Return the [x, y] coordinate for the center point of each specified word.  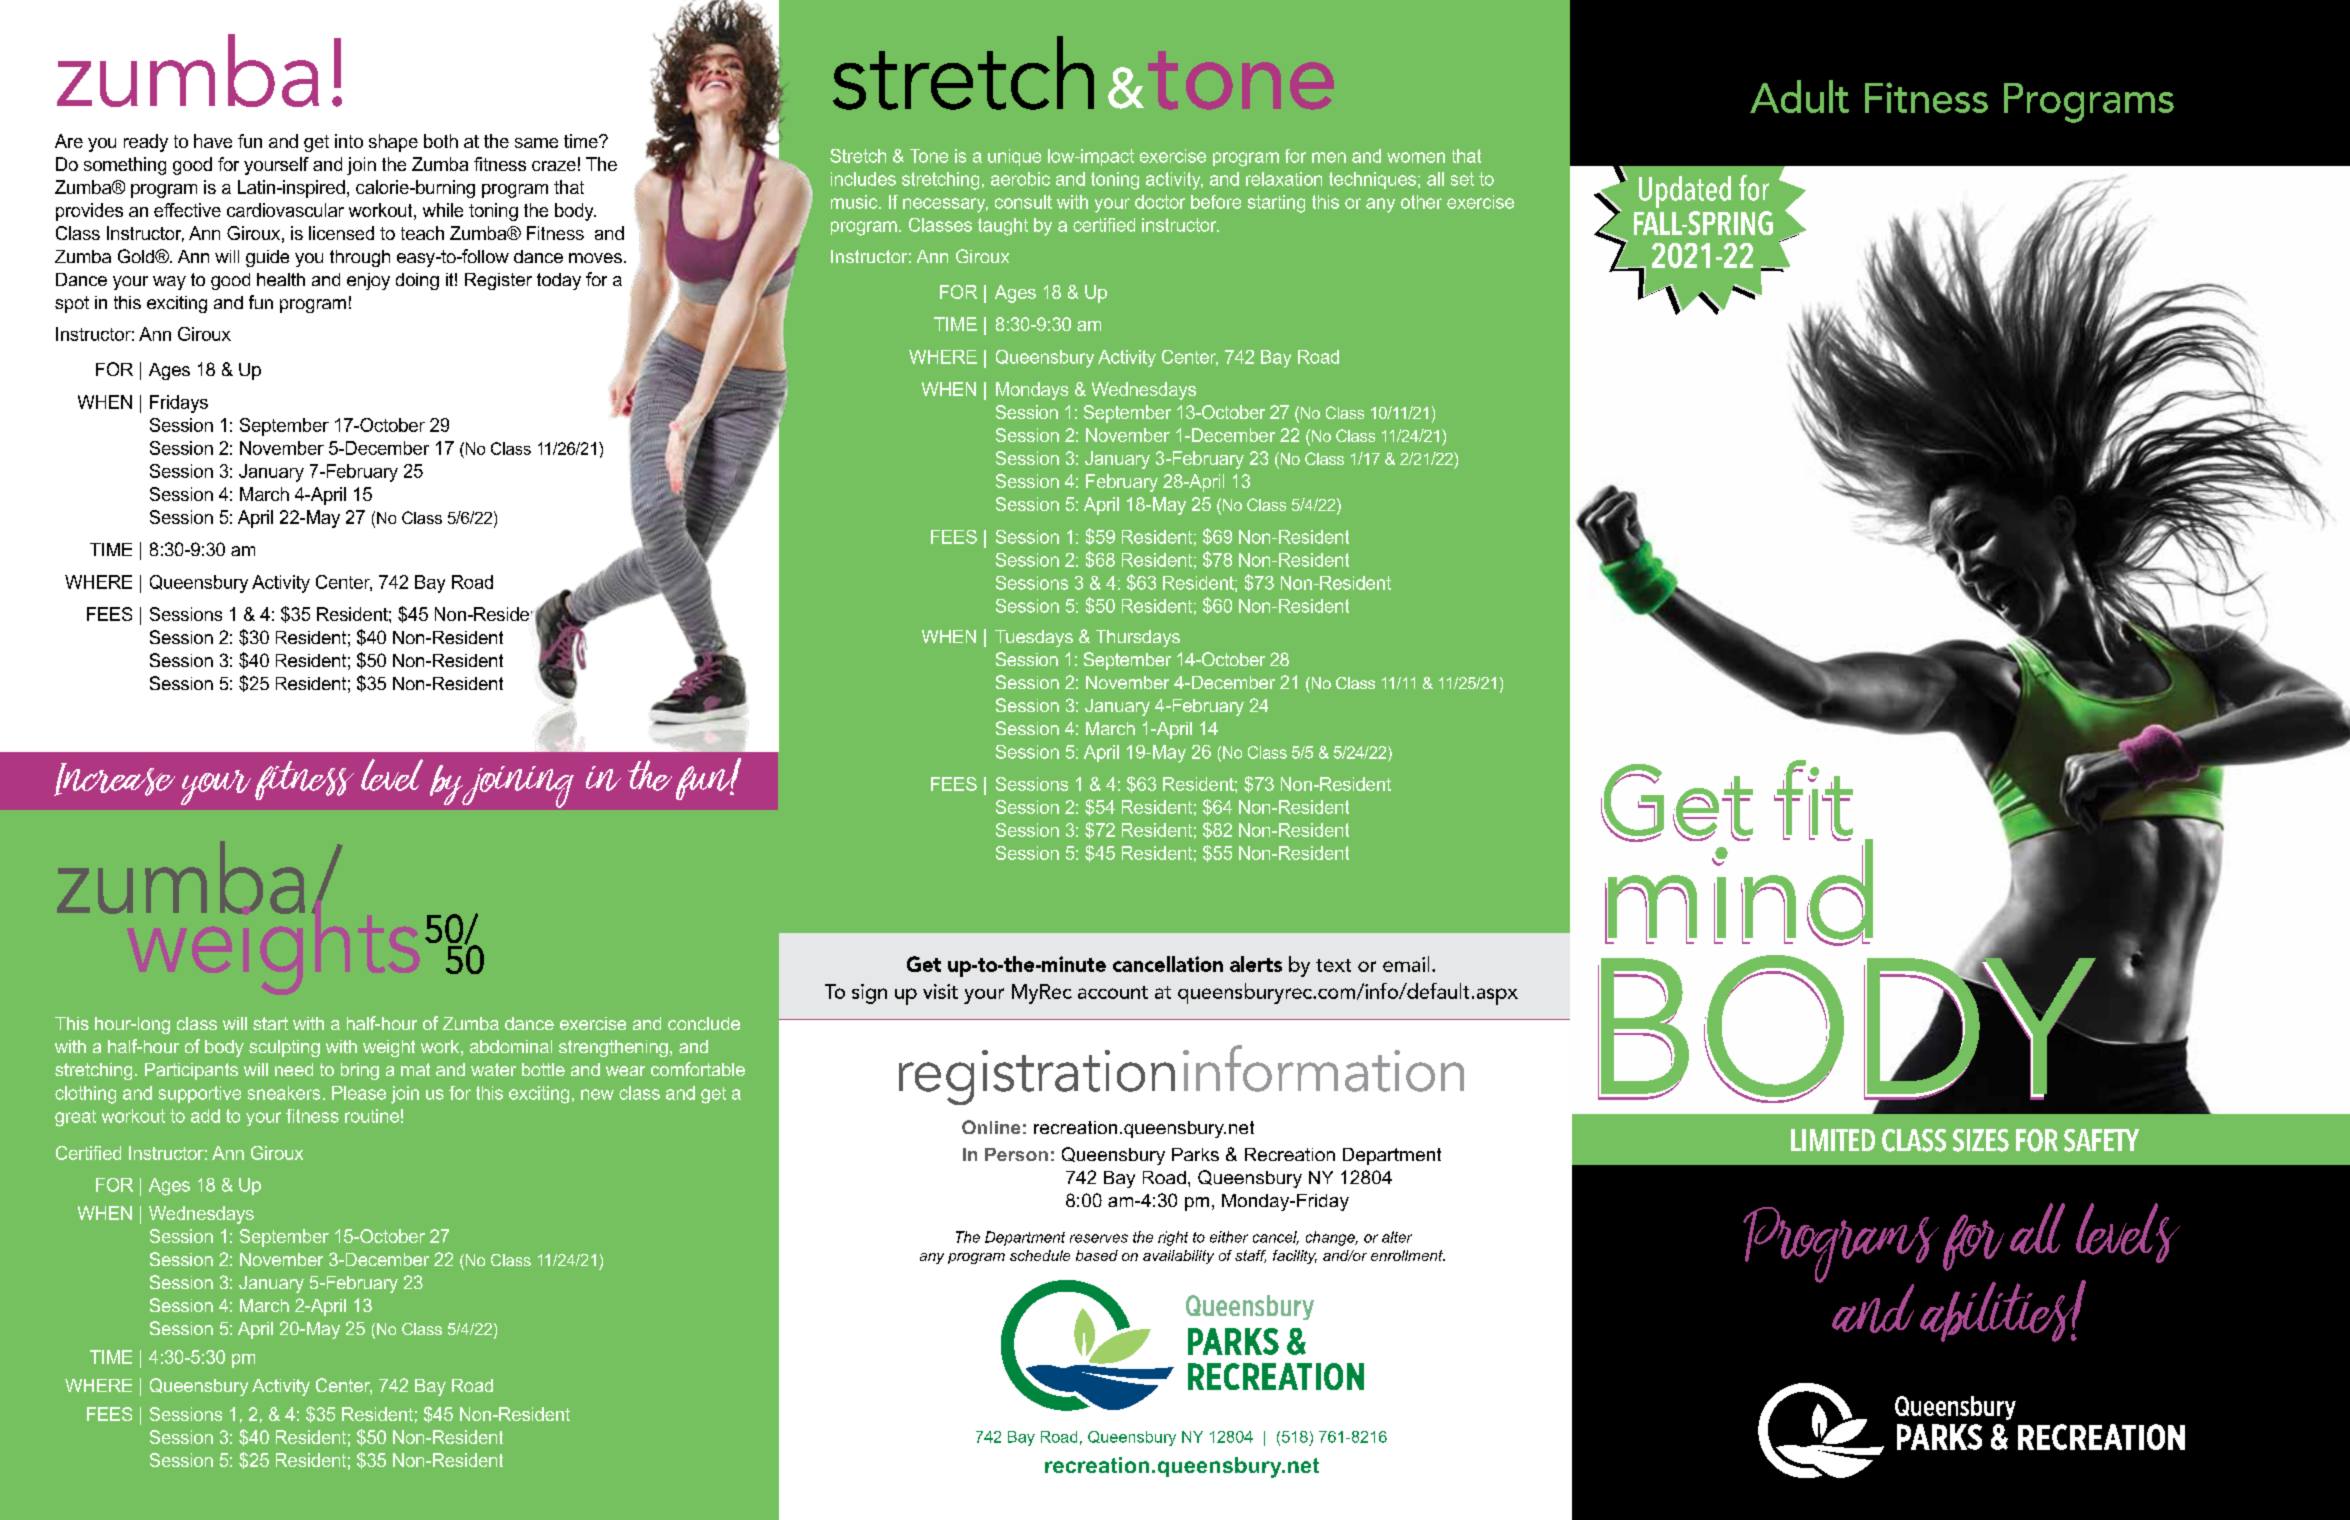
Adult [1799, 96]
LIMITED [1833, 1140]
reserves [1099, 1238]
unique [1014, 157]
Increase [114, 779]
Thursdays [1138, 638]
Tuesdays [1034, 638]
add [205, 1116]
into [349, 141]
